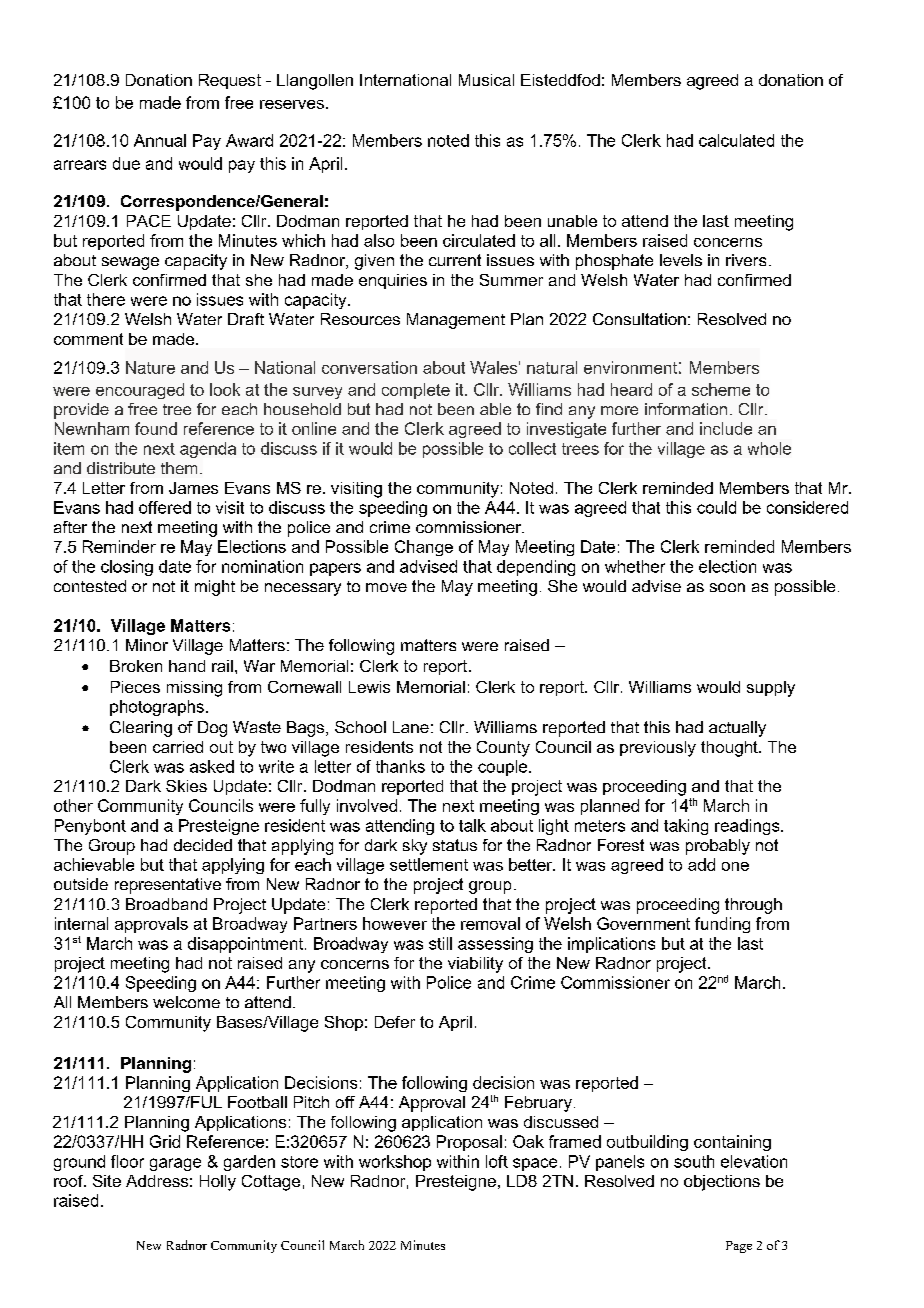  Describe the element at coordinates (136, 666) in the document. I see `Broken` at that location.
